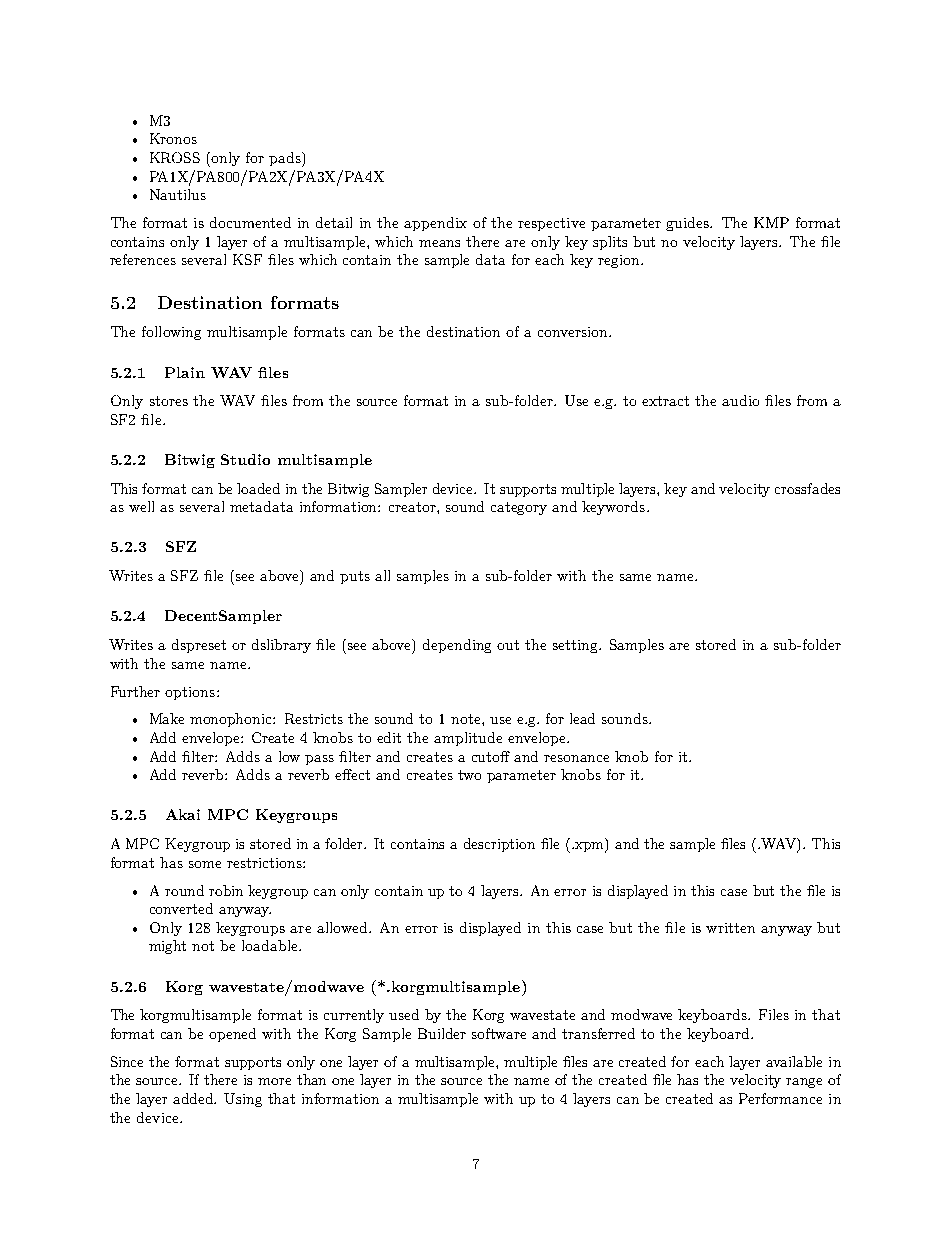 The image size is (952, 1233). What do you see at coordinates (194, 1098) in the screenshot?
I see `added` at bounding box center [194, 1098].
